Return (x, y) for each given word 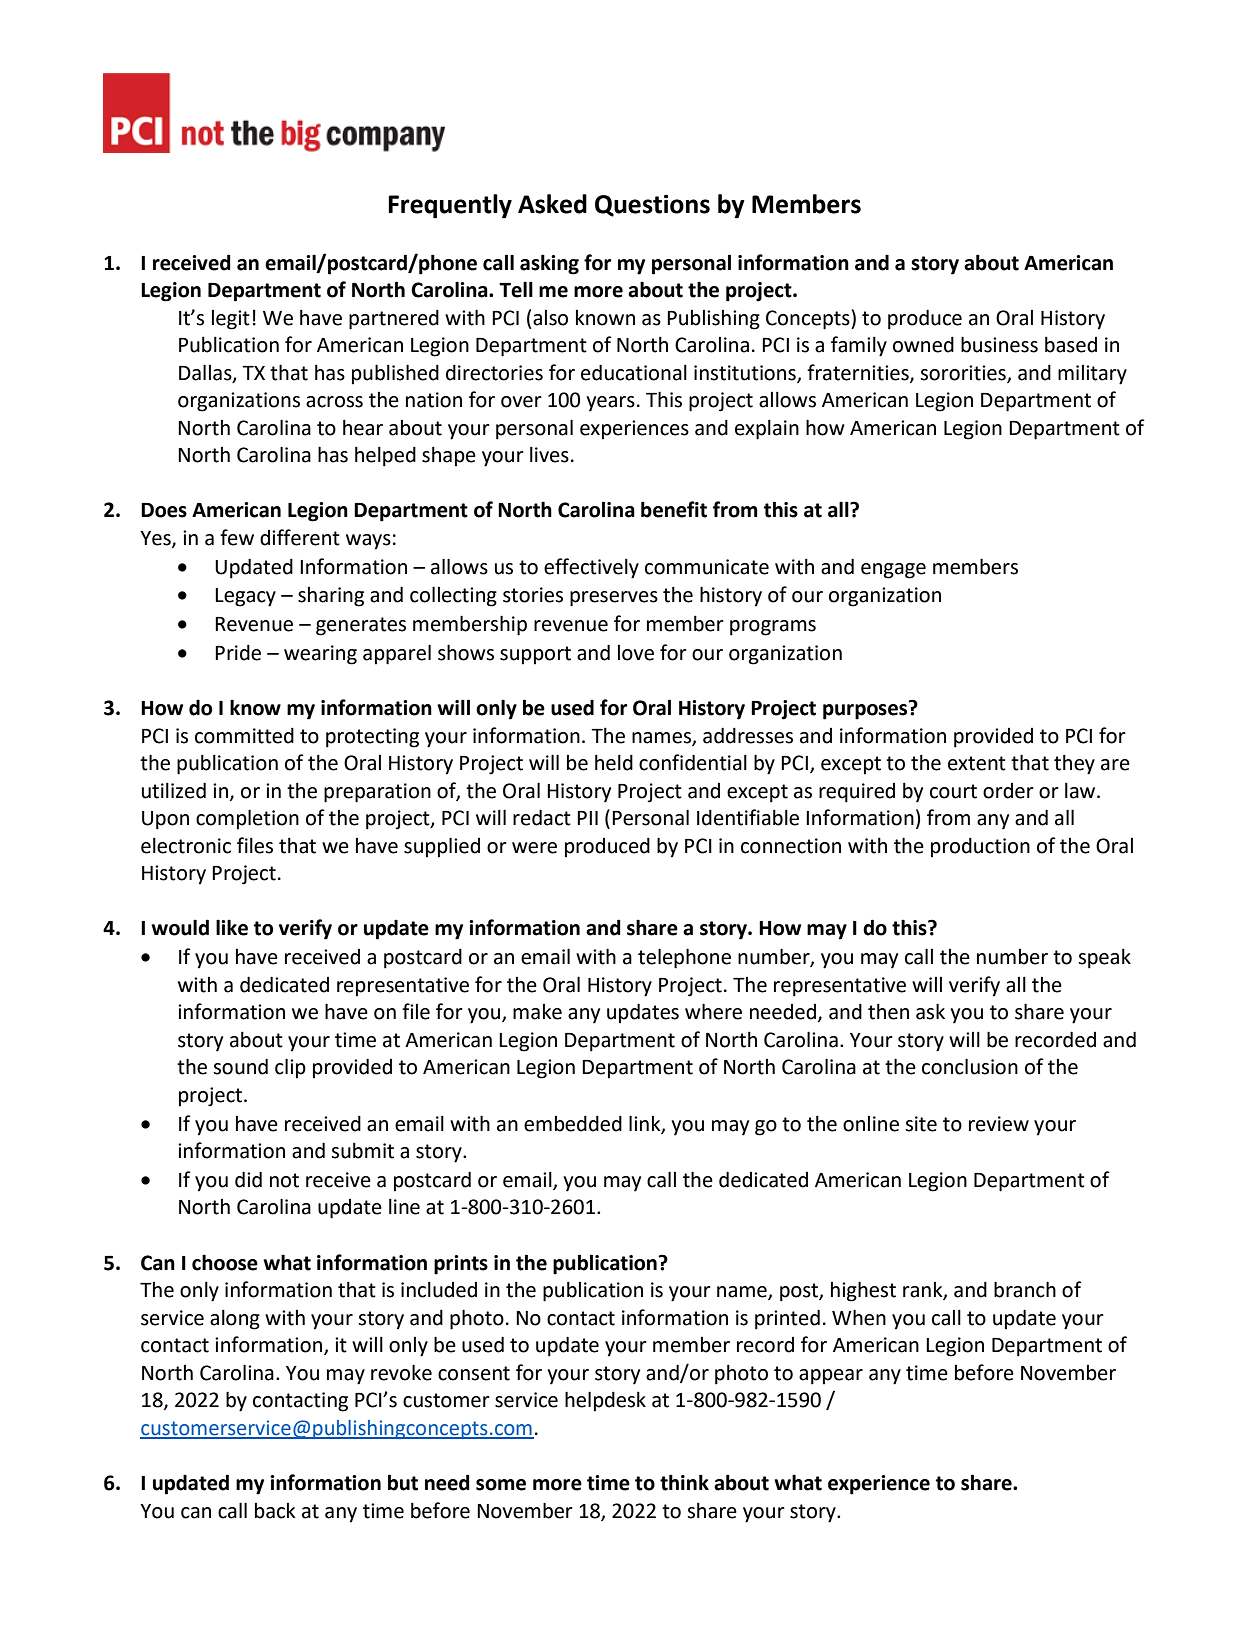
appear (831, 1377)
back (275, 1511)
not (284, 1180)
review (999, 1124)
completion (247, 819)
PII (587, 818)
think (684, 1482)
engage (893, 571)
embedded (573, 1123)
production (980, 847)
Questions (652, 205)
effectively (591, 568)
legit (231, 320)
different (300, 537)
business (999, 344)
